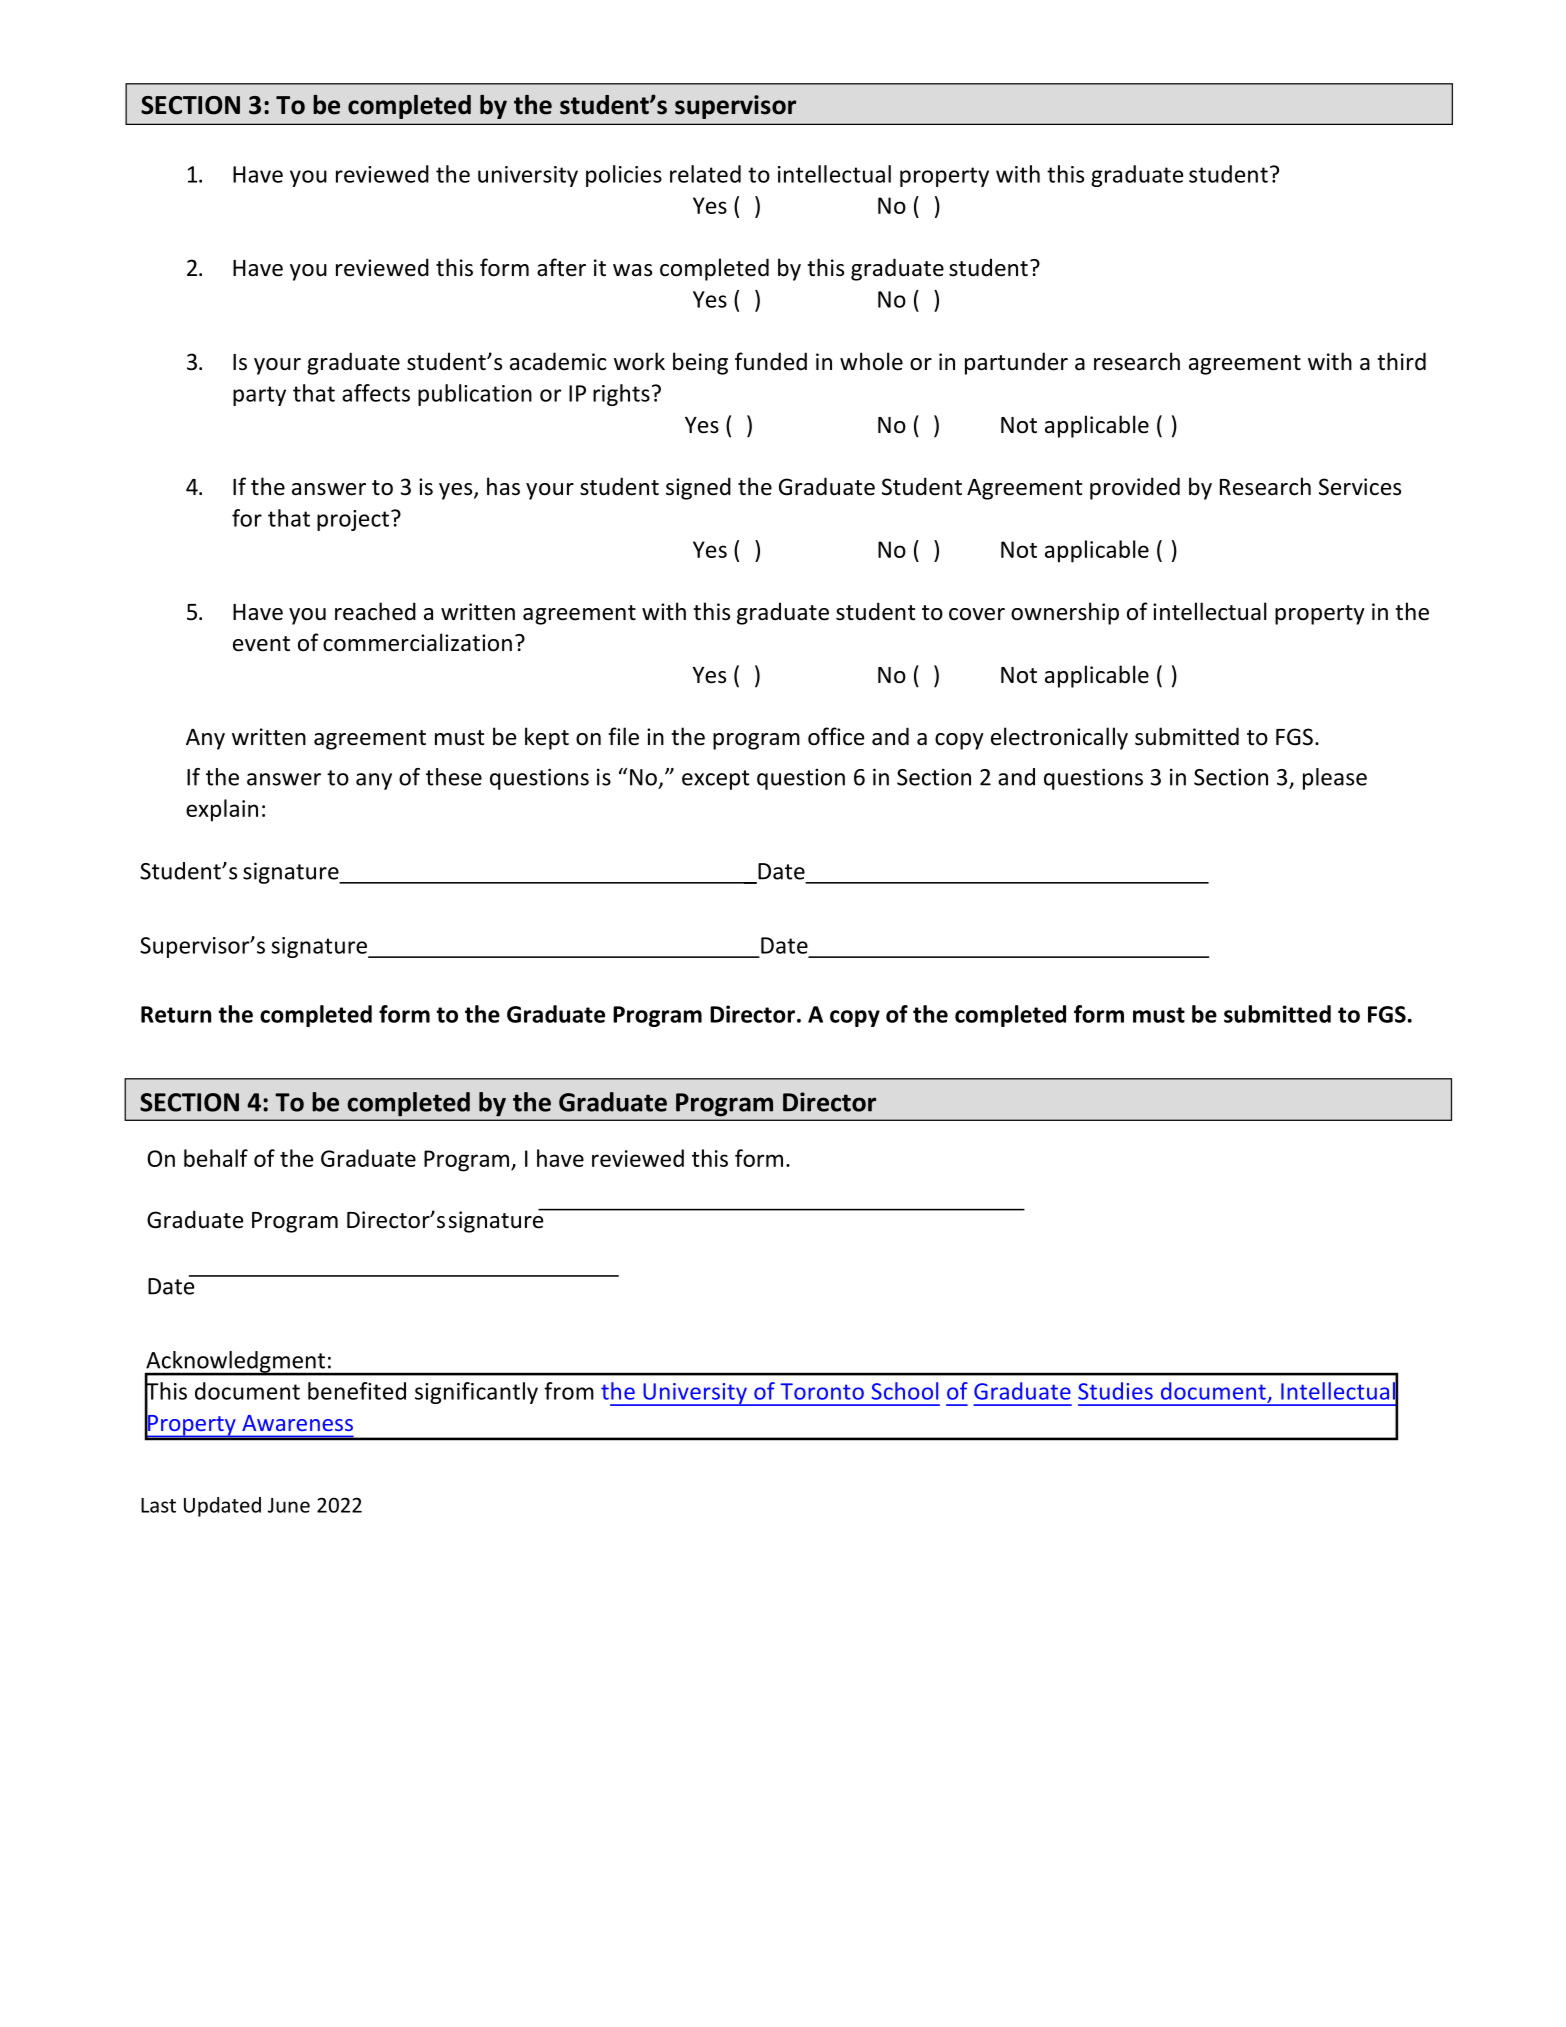  What do you see at coordinates (289, 1505) in the document?
I see `June` at bounding box center [289, 1505].
